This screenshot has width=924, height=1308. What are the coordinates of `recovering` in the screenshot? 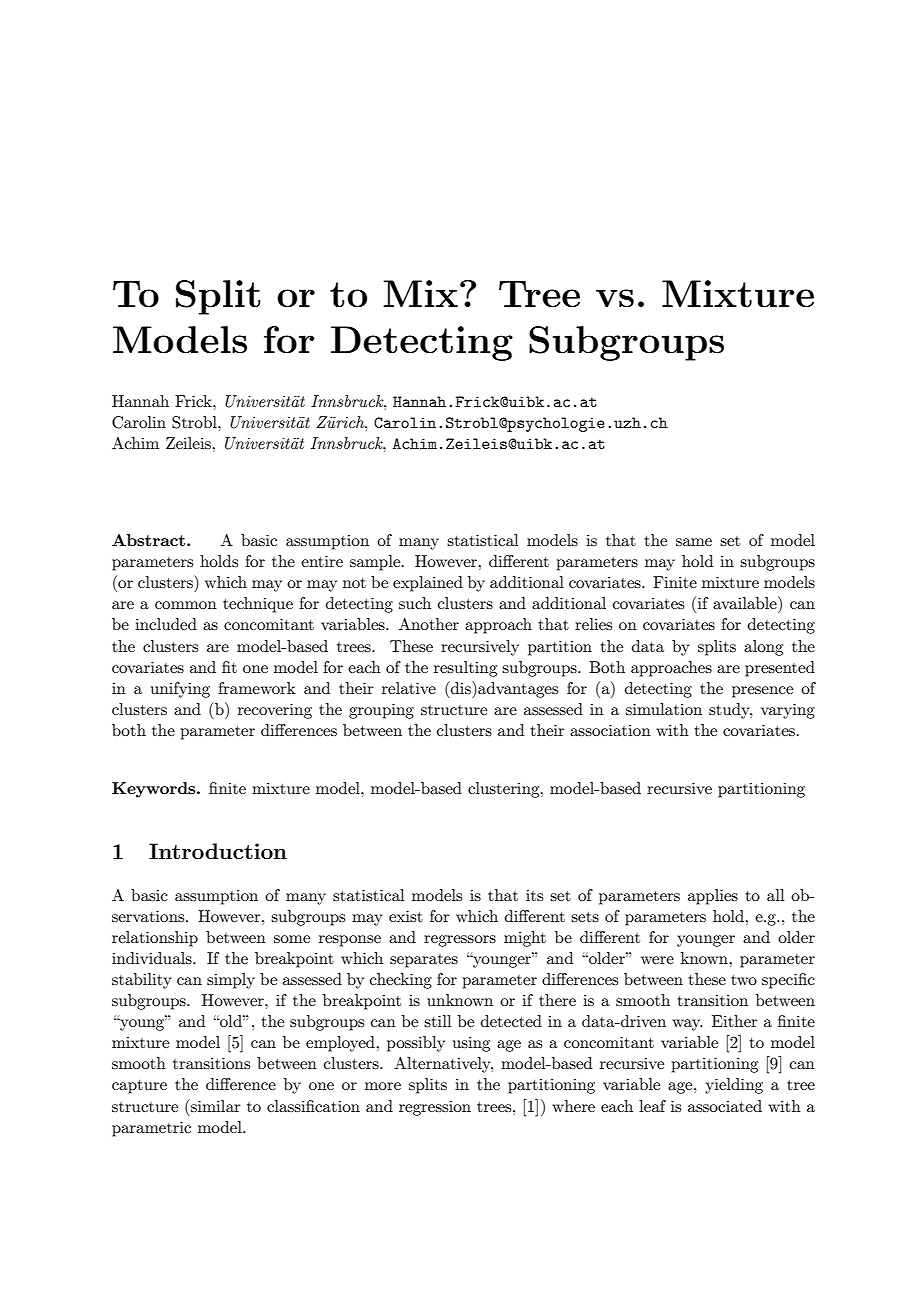 It's located at (275, 711).
